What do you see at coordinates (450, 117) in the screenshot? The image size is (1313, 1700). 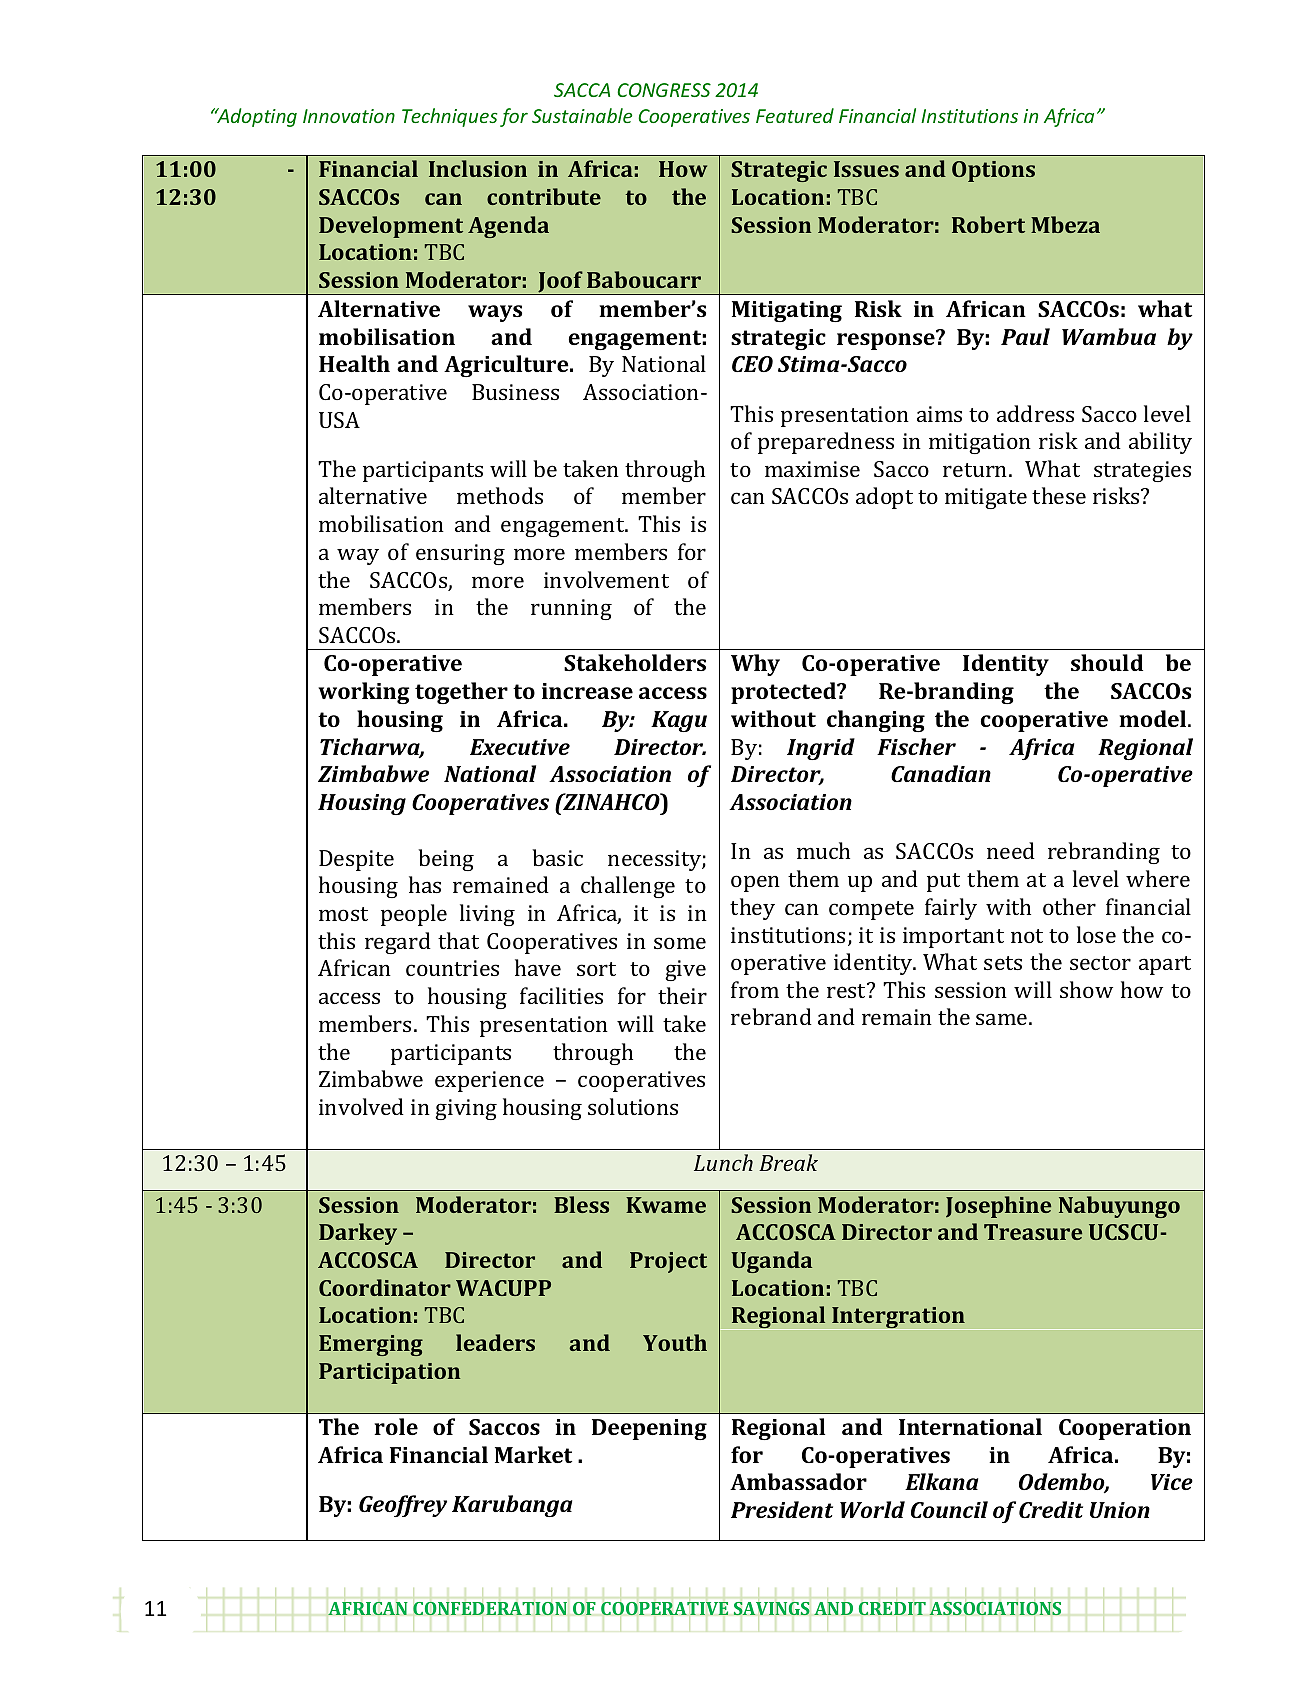 I see `Techniques` at bounding box center [450, 117].
